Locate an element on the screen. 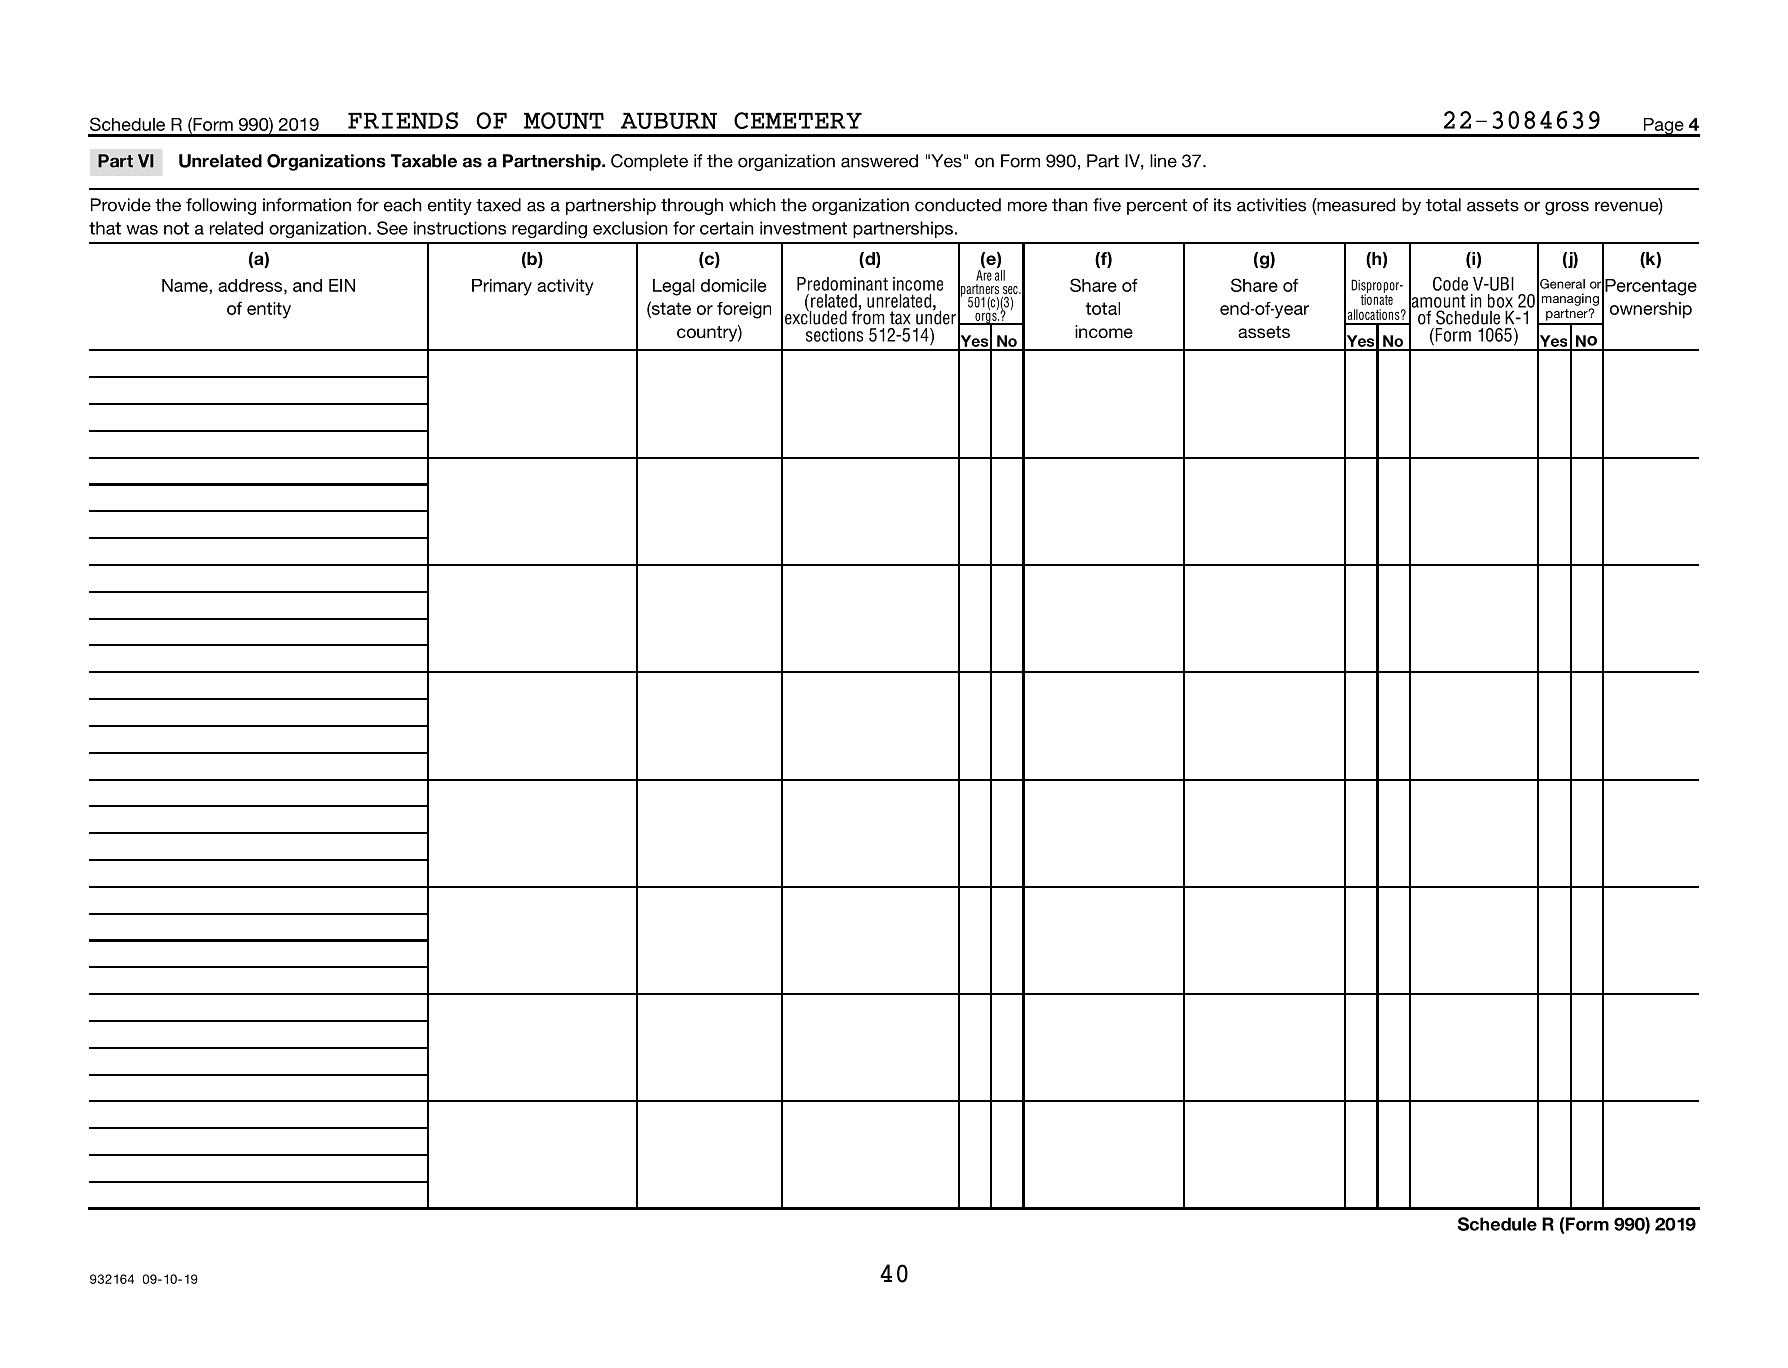 The width and height of the screenshot is (1788, 1368). Page is located at coordinates (1663, 127).
